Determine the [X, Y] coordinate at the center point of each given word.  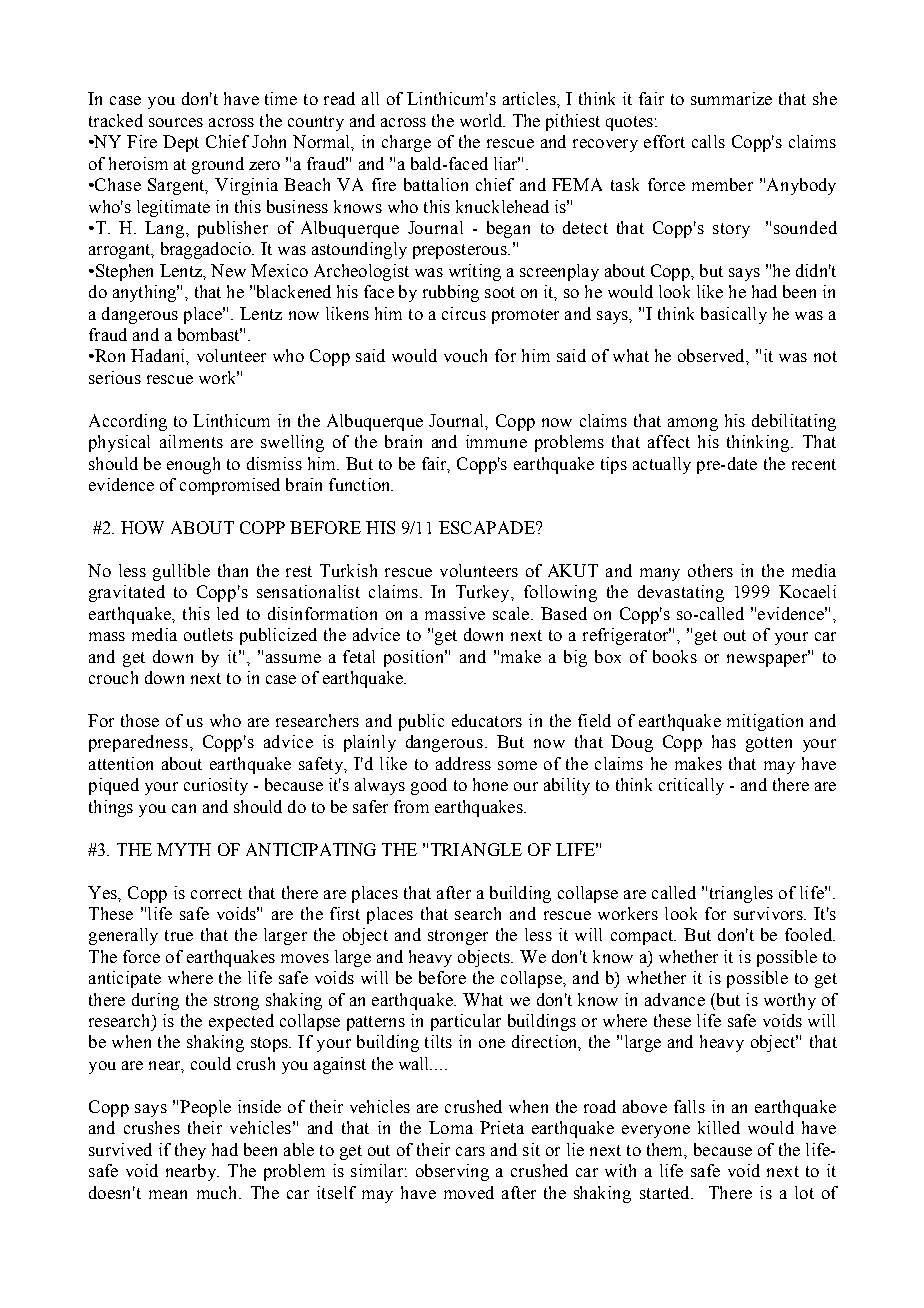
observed [712, 355]
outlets [208, 634]
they [190, 1151]
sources [176, 122]
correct [216, 893]
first [345, 913]
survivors [769, 913]
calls [708, 141]
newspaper [768, 659]
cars [470, 1151]
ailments [191, 441]
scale [512, 613]
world [482, 120]
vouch [465, 355]
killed [719, 1127]
